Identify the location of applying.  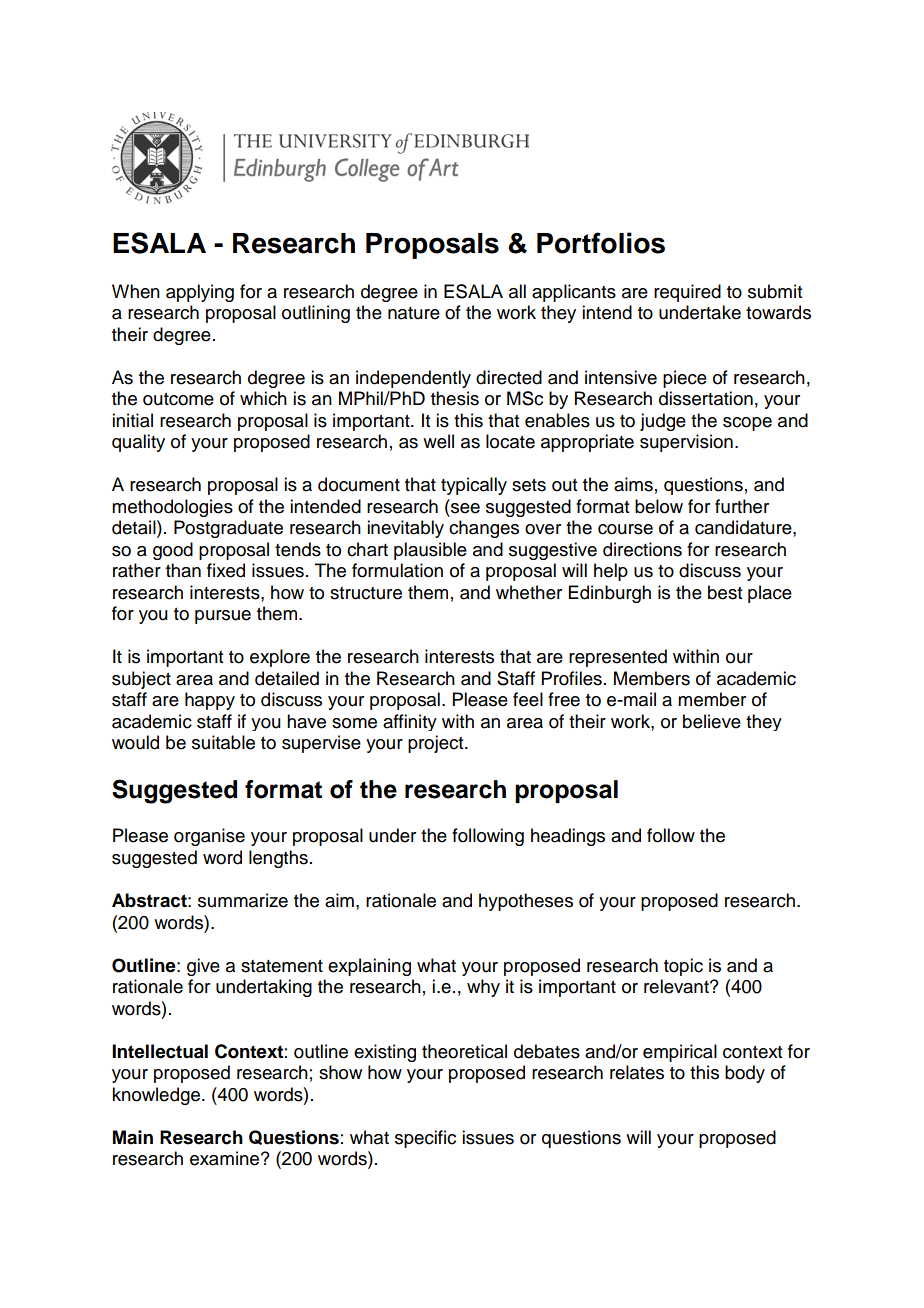
(200, 293).
